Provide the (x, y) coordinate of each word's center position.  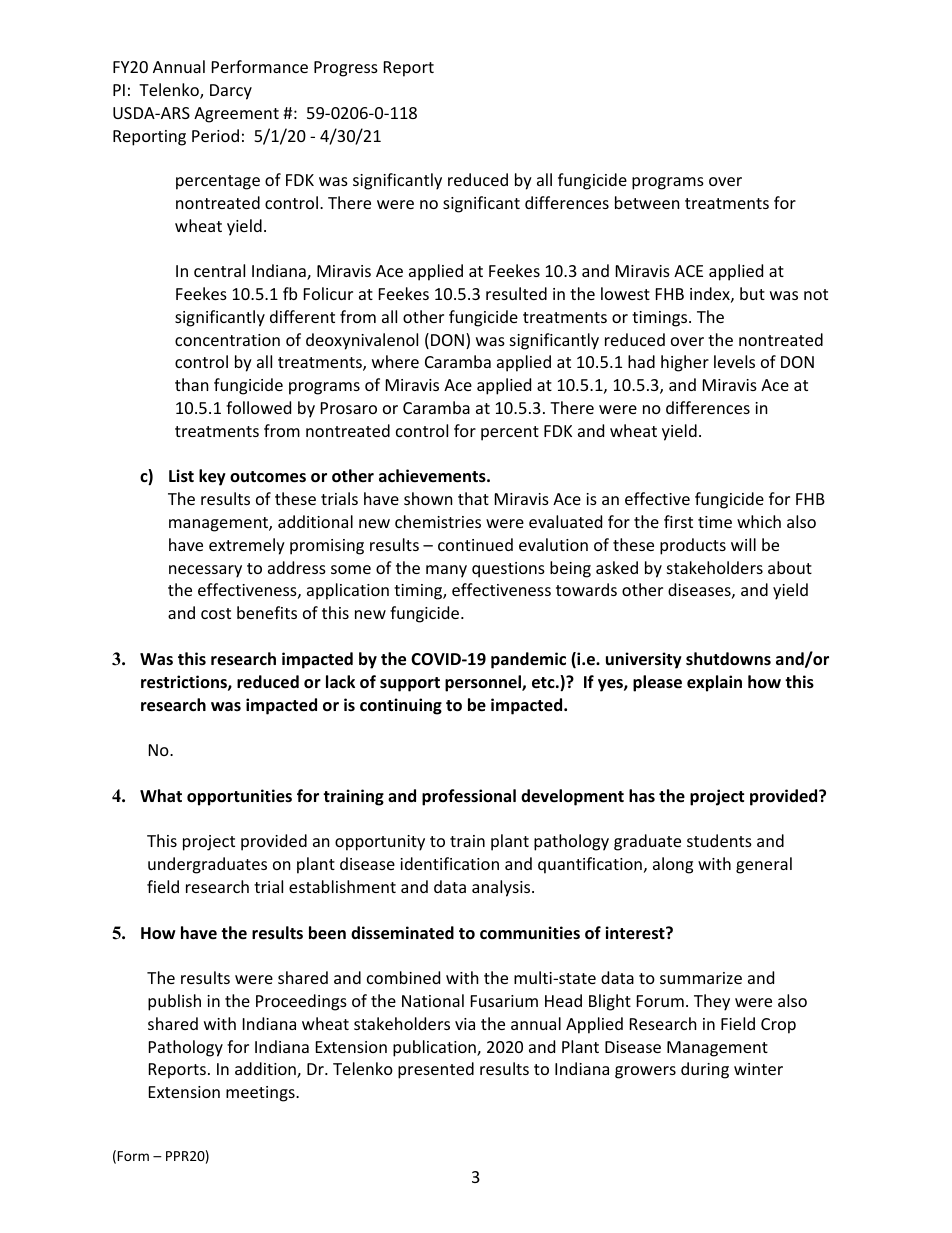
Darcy (231, 92)
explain (714, 683)
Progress (346, 69)
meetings (261, 1094)
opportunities (239, 797)
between (647, 202)
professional (469, 797)
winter (758, 1069)
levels (734, 361)
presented (436, 1070)
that (473, 498)
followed (258, 407)
